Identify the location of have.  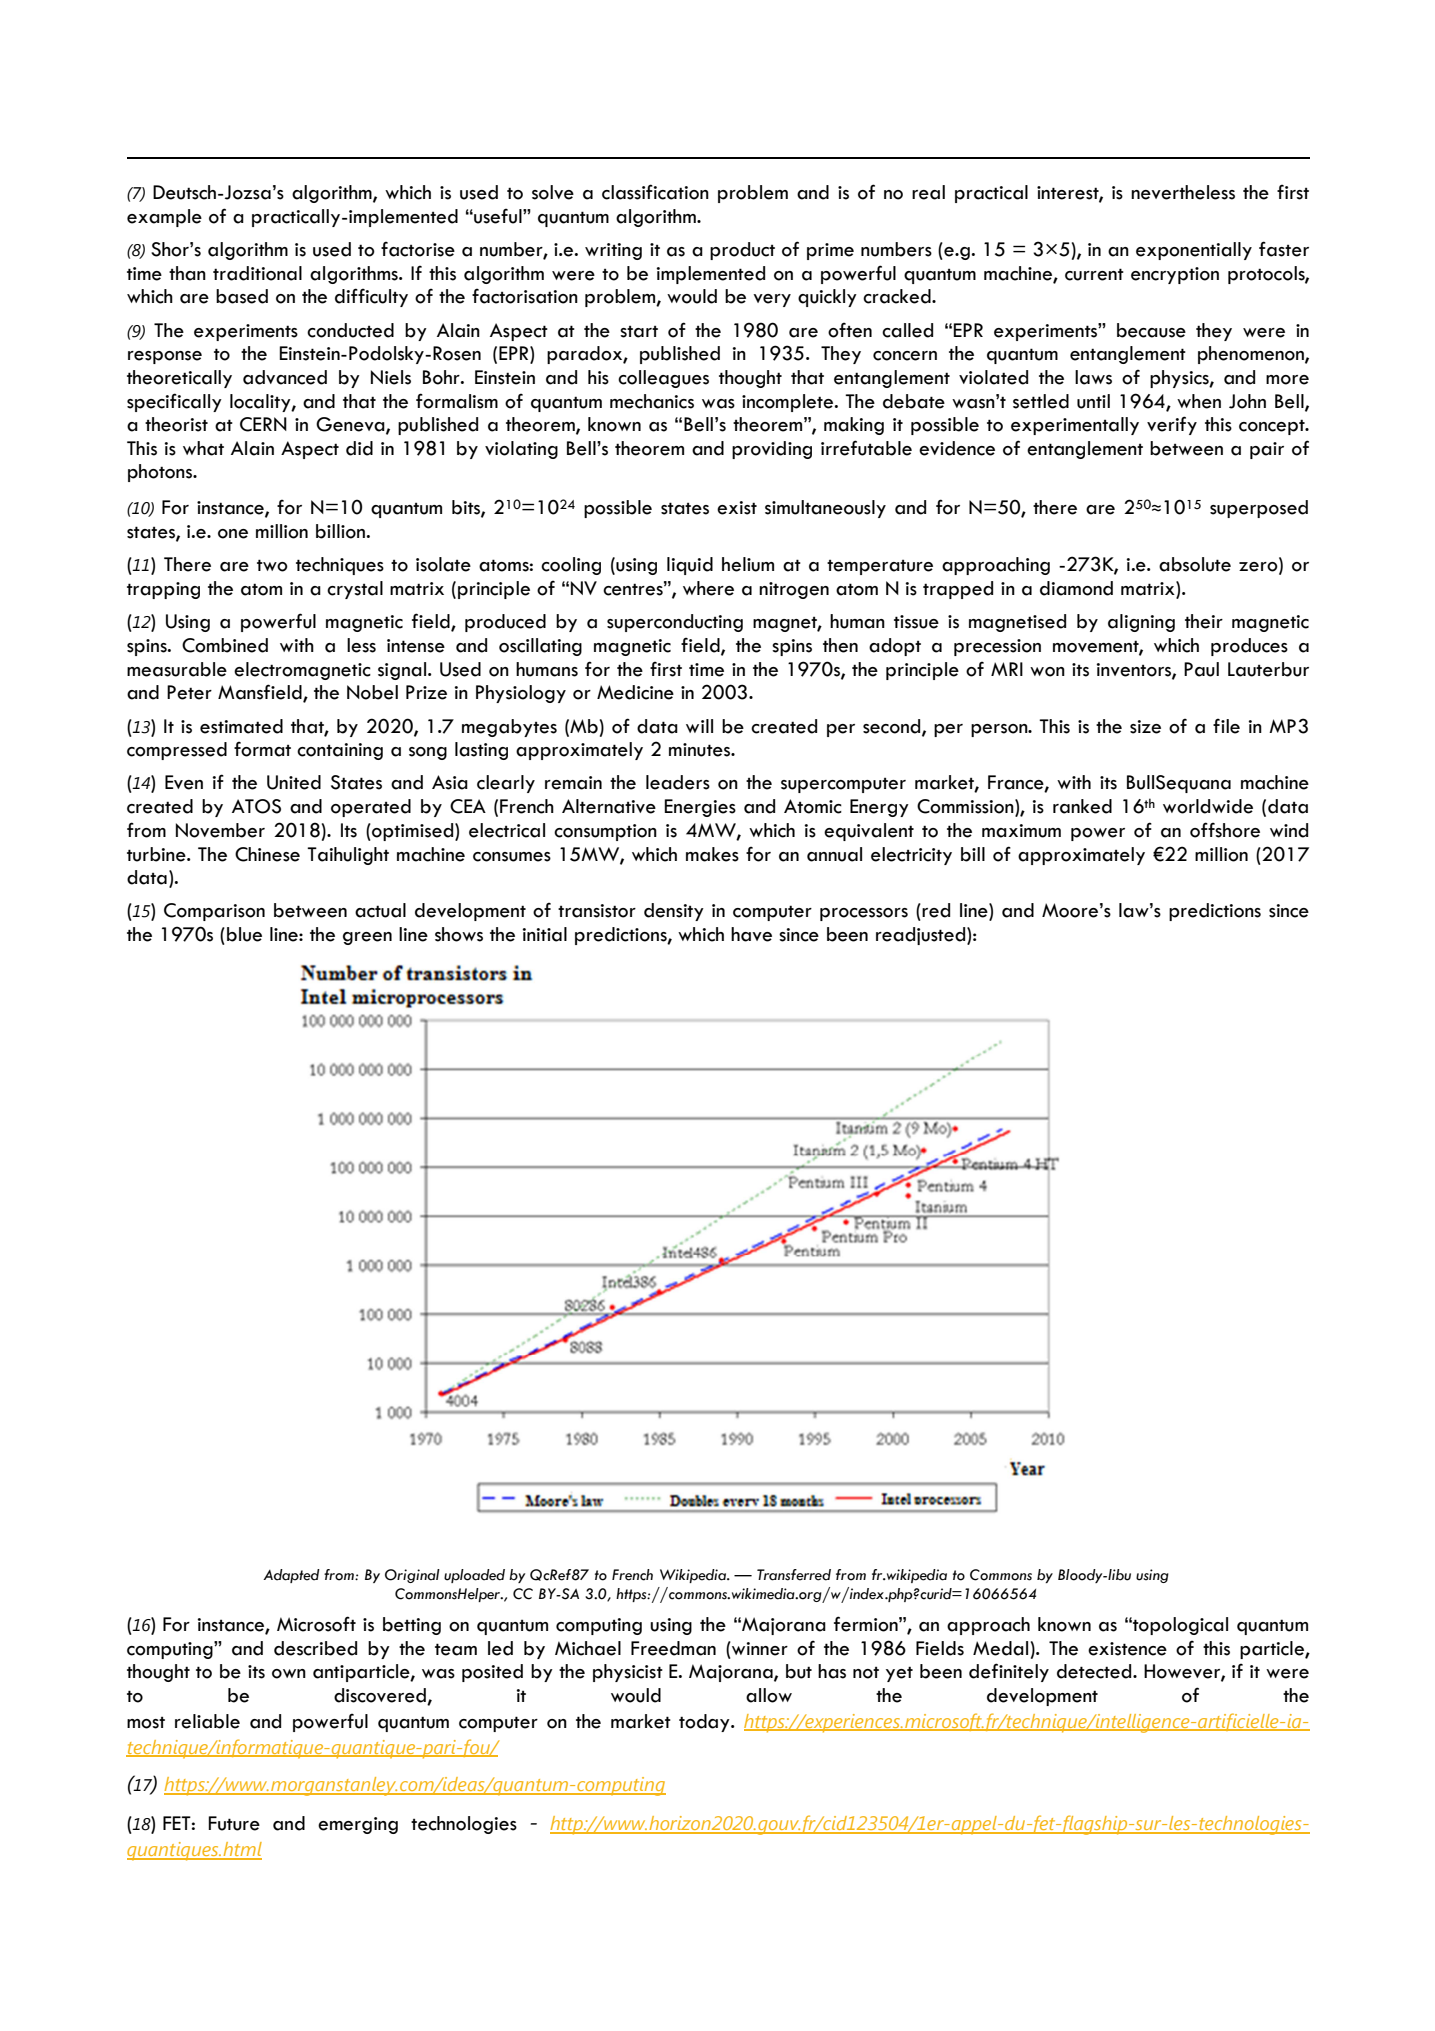
(751, 934).
